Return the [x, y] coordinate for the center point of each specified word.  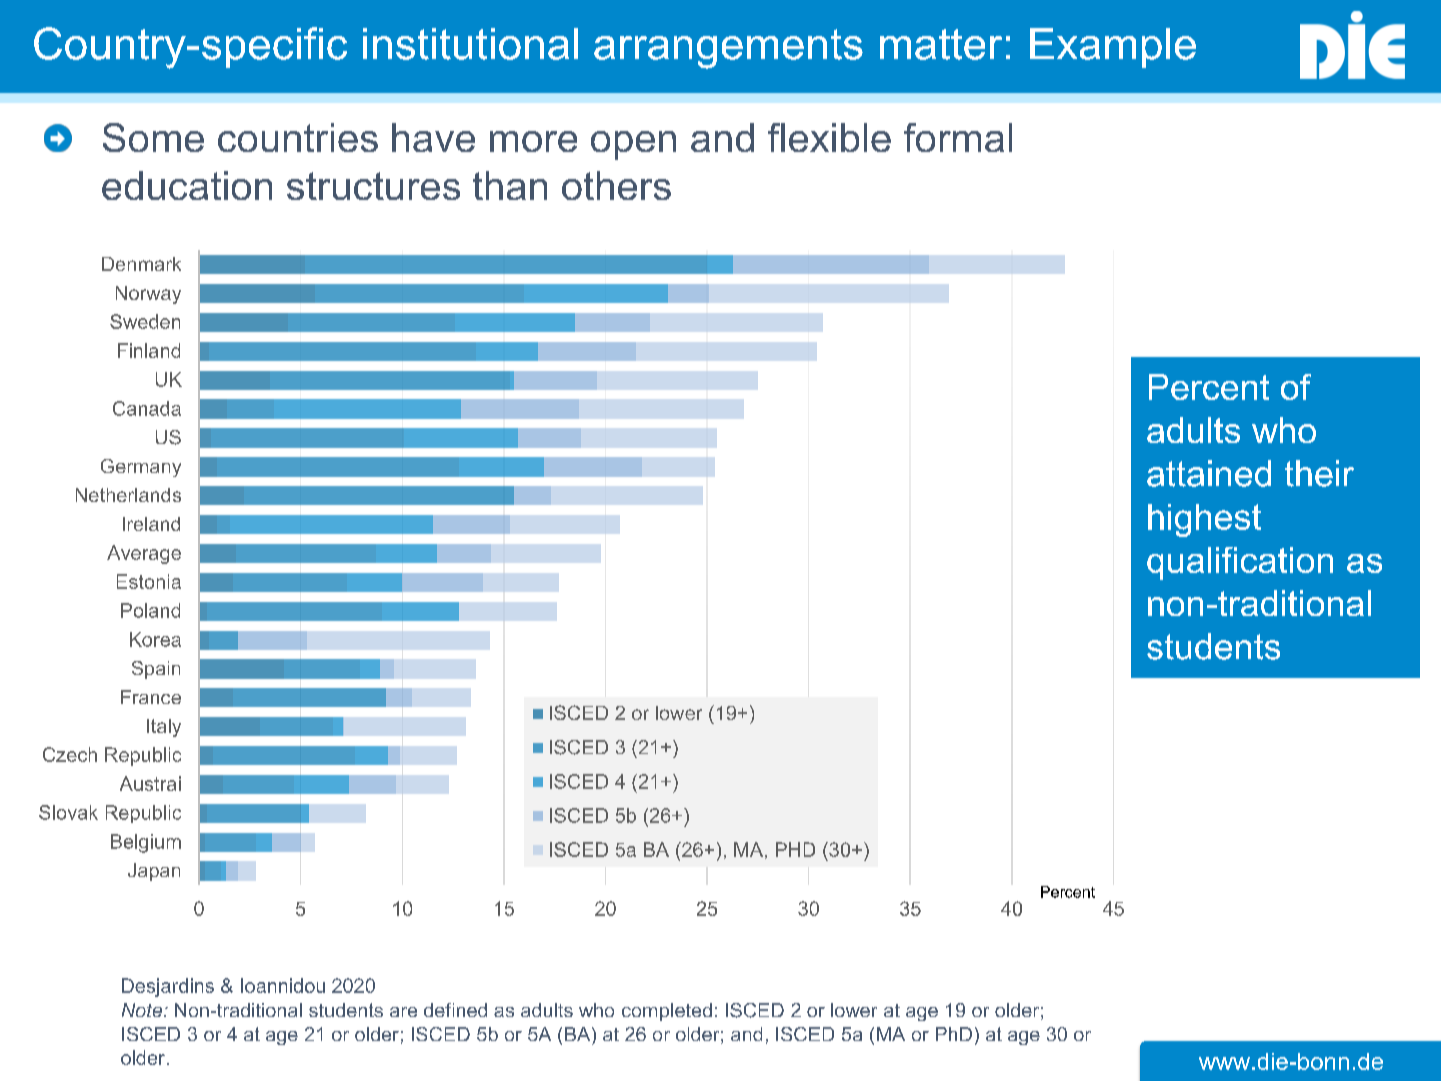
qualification [1240, 563]
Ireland [151, 524]
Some [153, 137]
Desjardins [168, 987]
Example [1113, 48]
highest [1204, 520]
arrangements [728, 49]
